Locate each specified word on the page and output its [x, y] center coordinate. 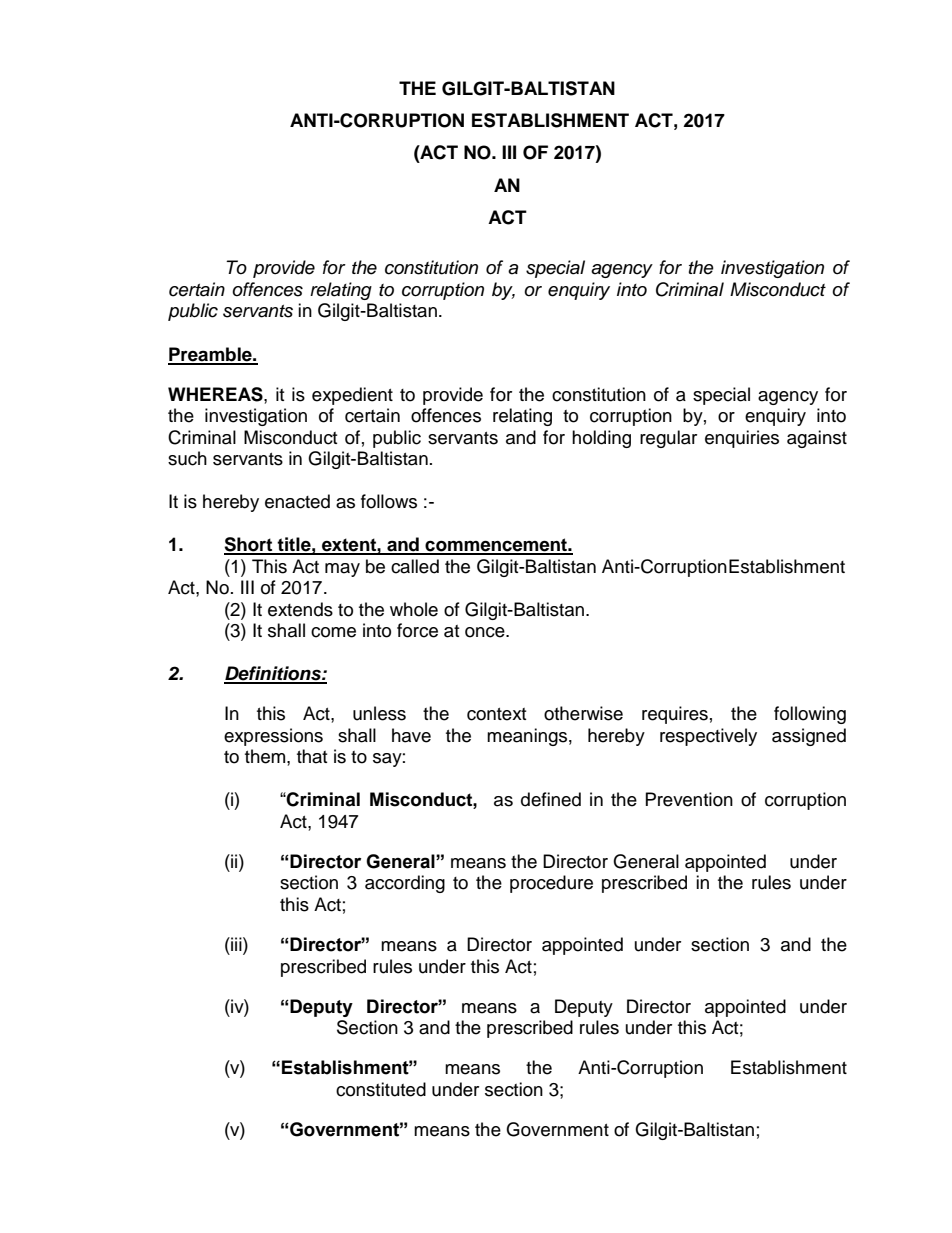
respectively [708, 737]
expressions [273, 737]
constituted [381, 1089]
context [496, 714]
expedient [352, 396]
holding [601, 439]
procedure [551, 884]
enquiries [742, 439]
